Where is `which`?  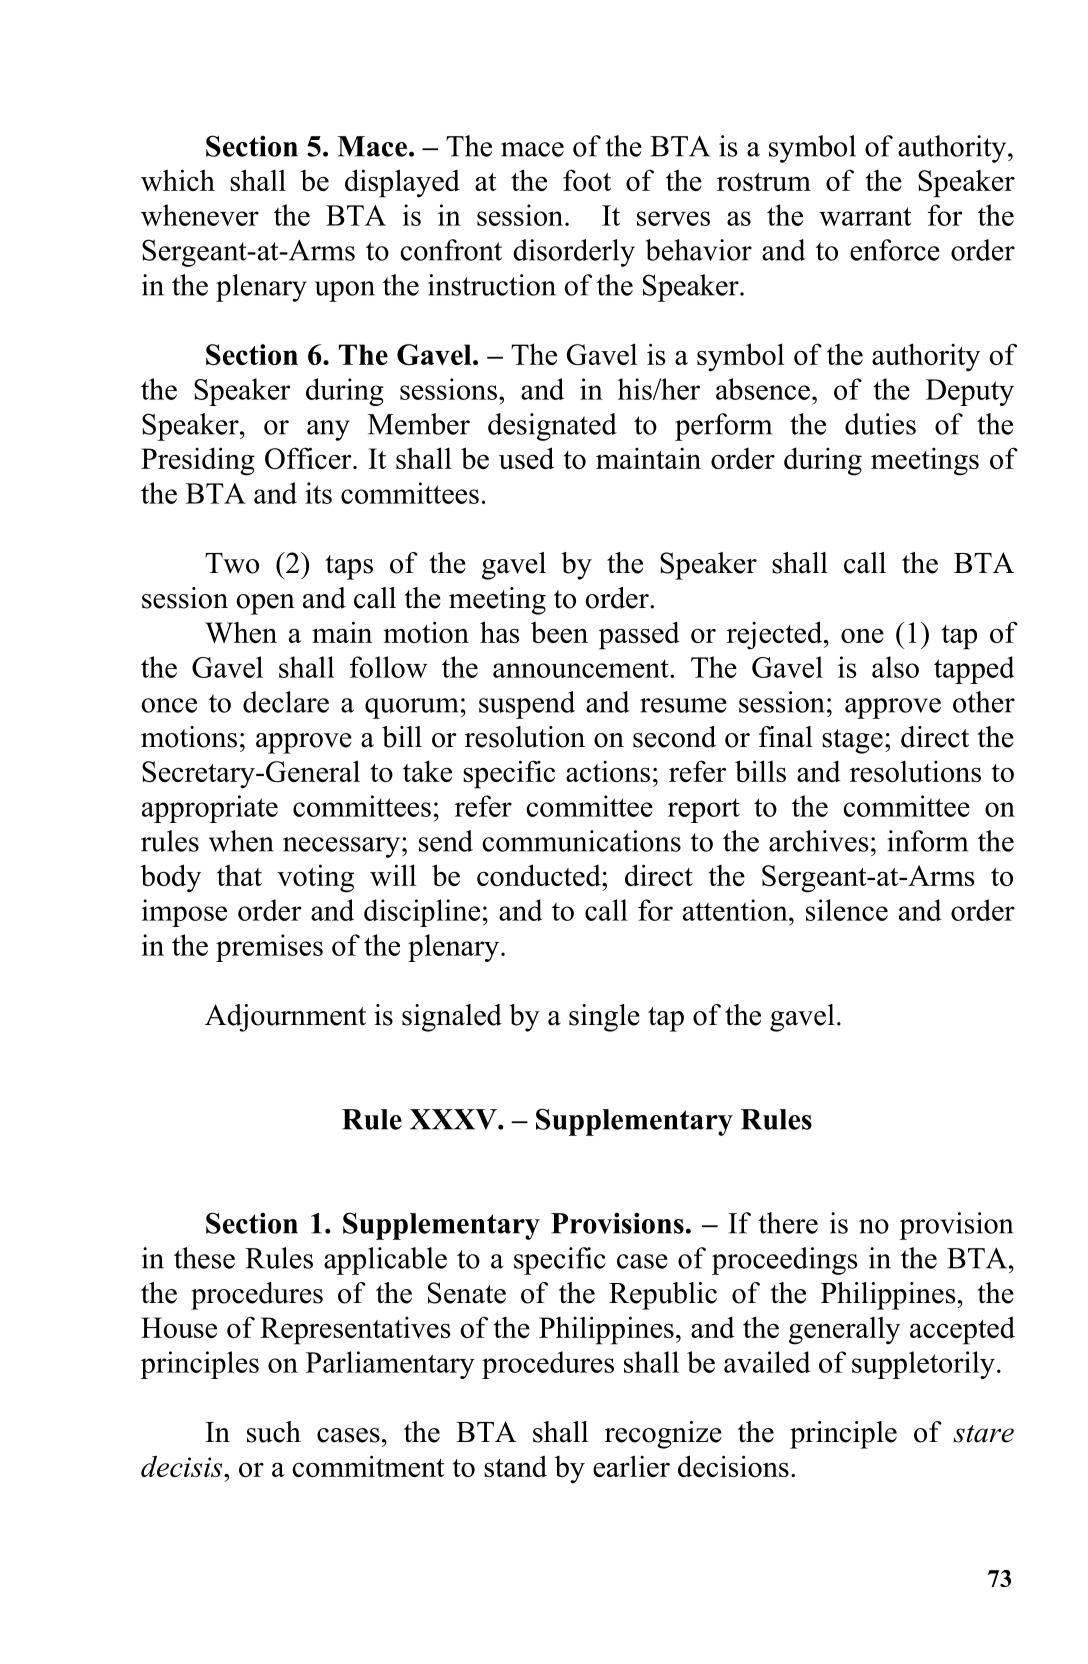 which is located at coordinates (178, 180).
